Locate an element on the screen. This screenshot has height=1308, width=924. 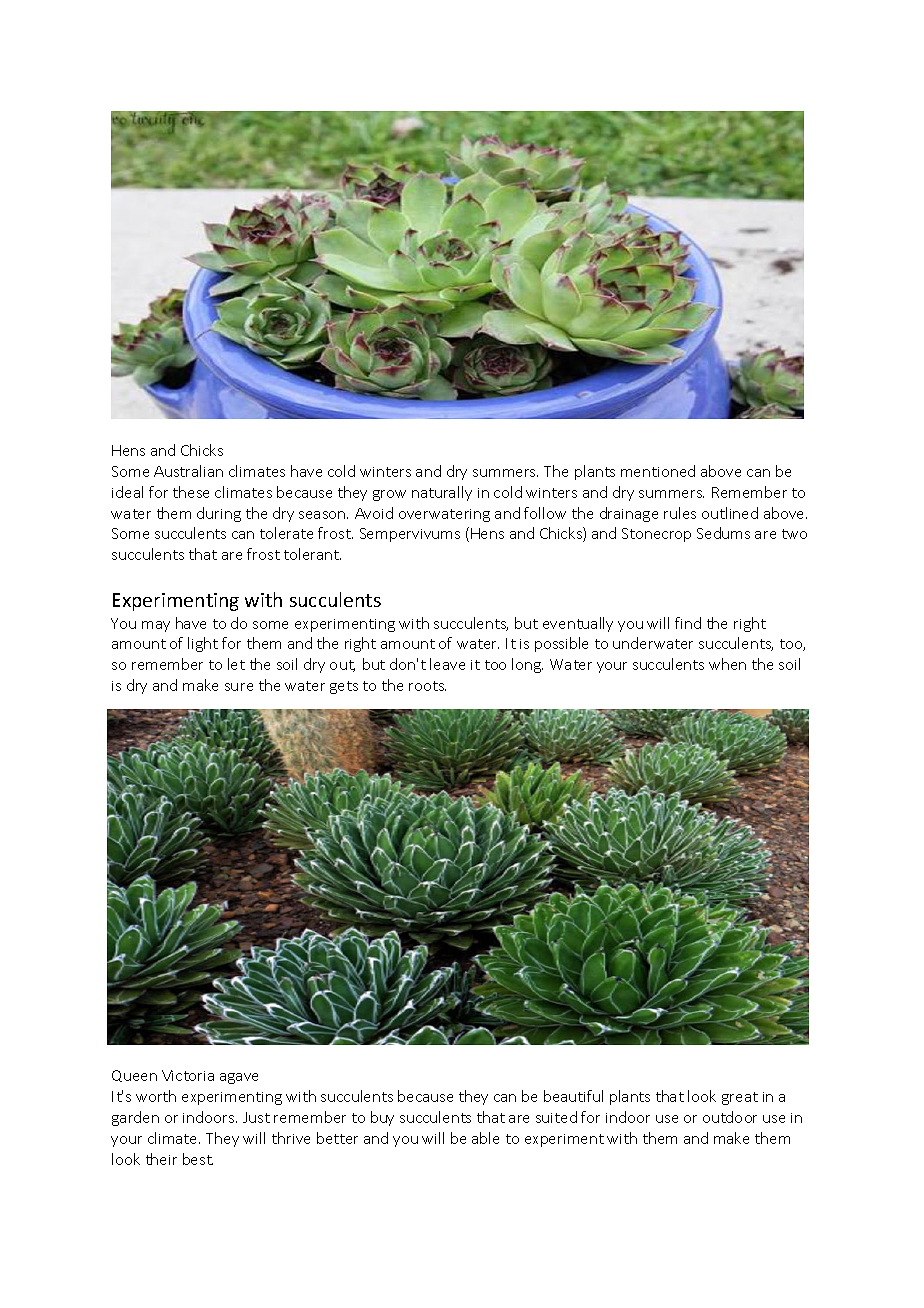
great is located at coordinates (740, 1098).
